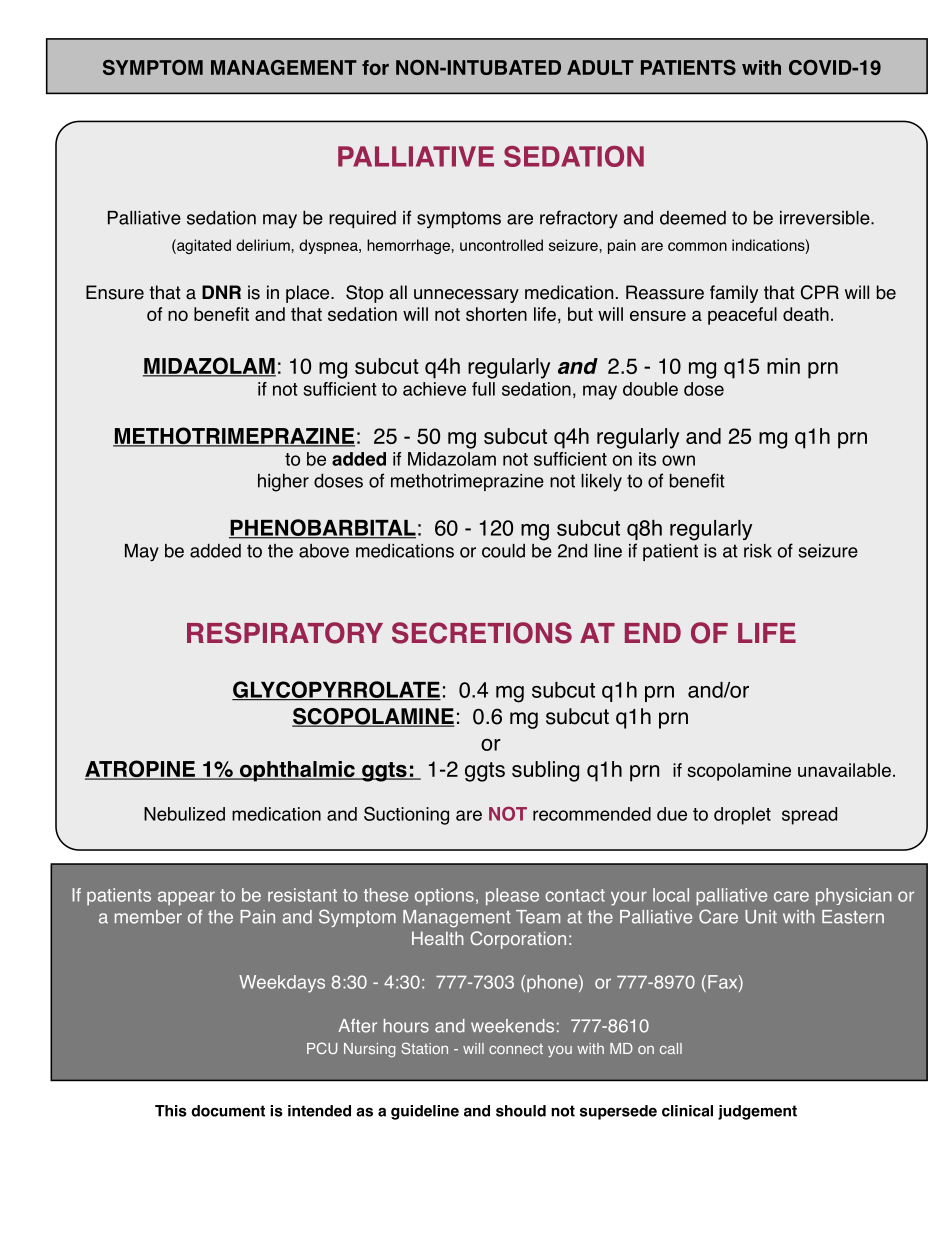 The image size is (952, 1233). Describe the element at coordinates (826, 218) in the image. I see `irreversible` at that location.
